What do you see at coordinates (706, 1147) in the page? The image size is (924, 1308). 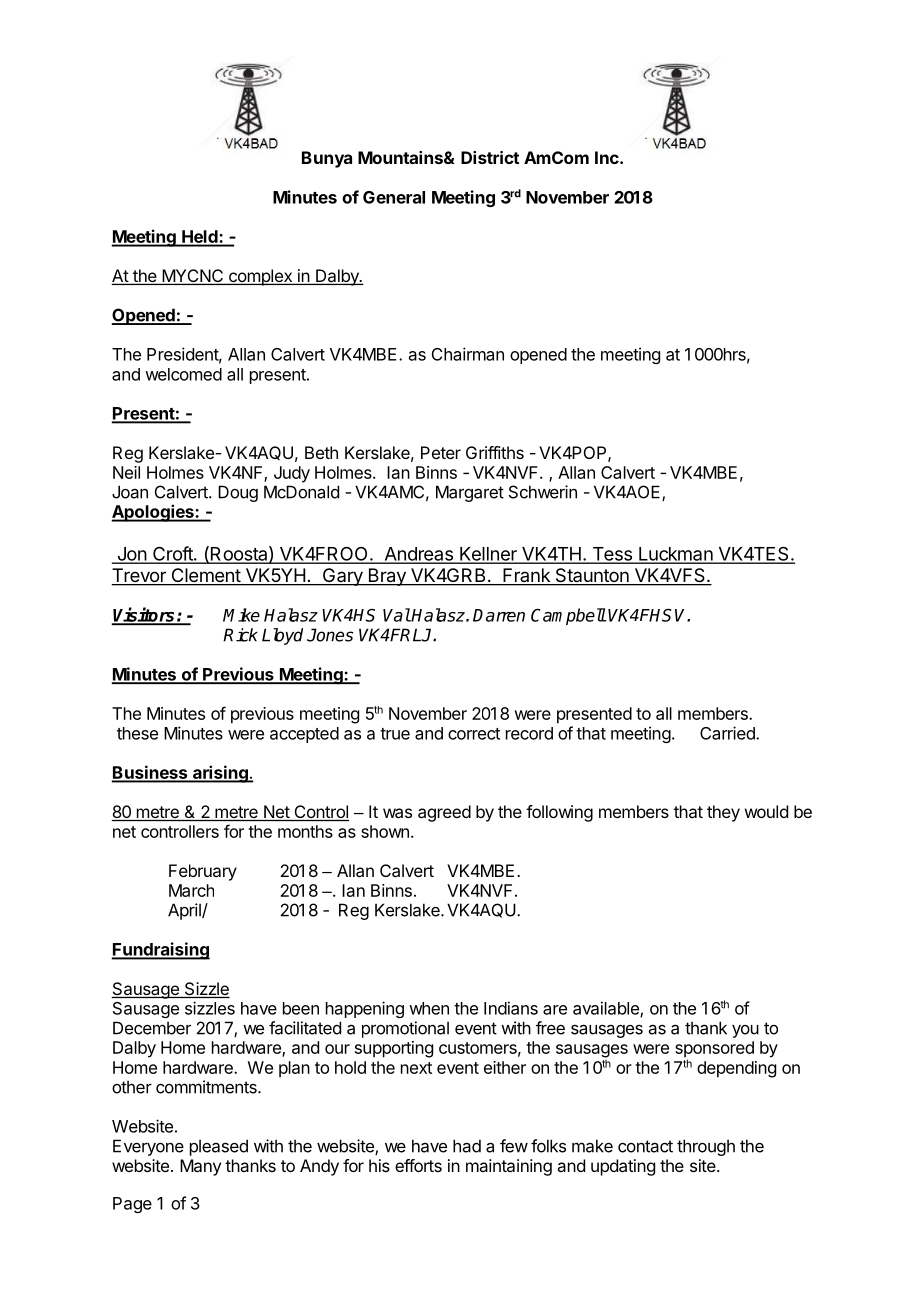 I see `through` at bounding box center [706, 1147].
